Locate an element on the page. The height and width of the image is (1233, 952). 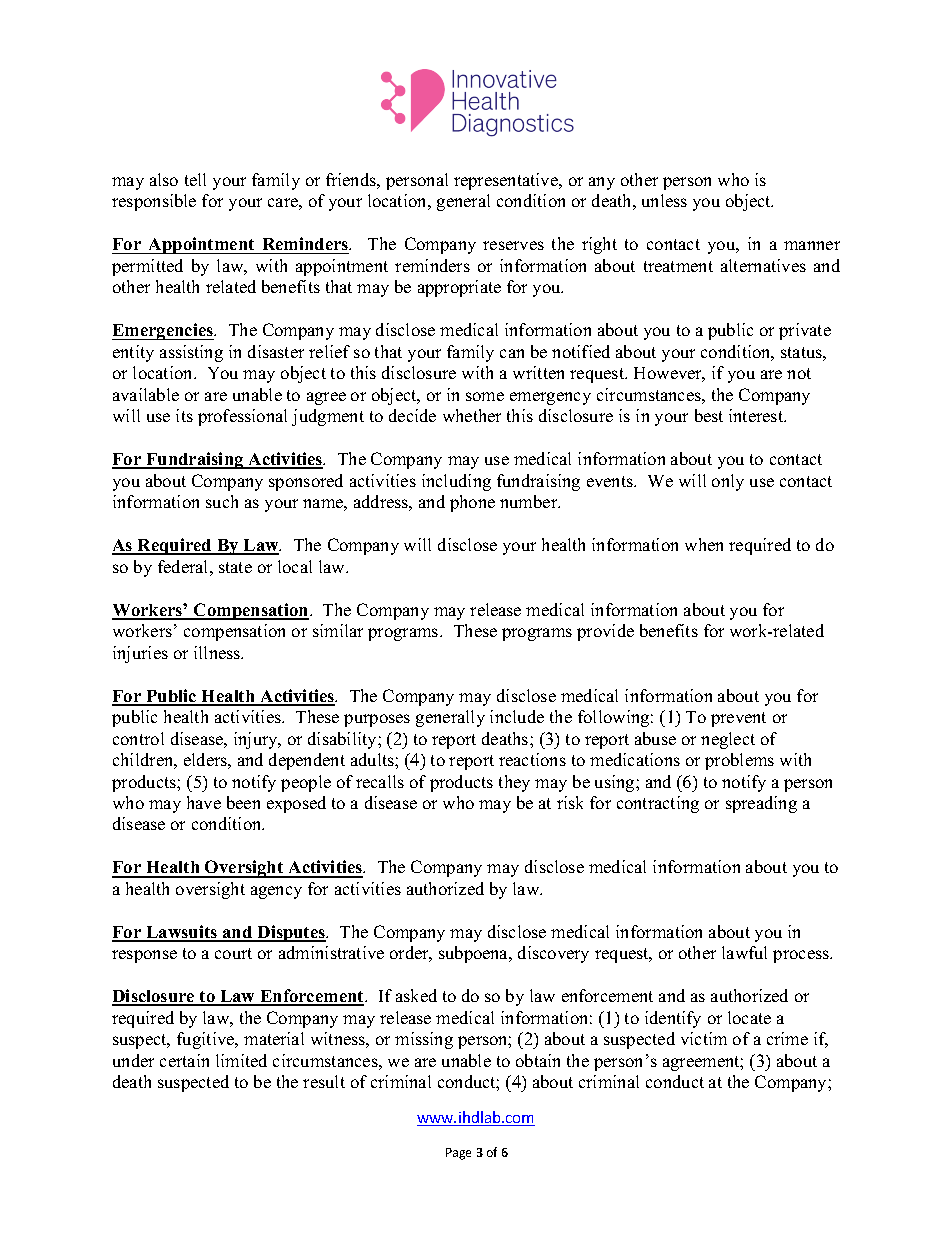
include is located at coordinates (517, 716).
